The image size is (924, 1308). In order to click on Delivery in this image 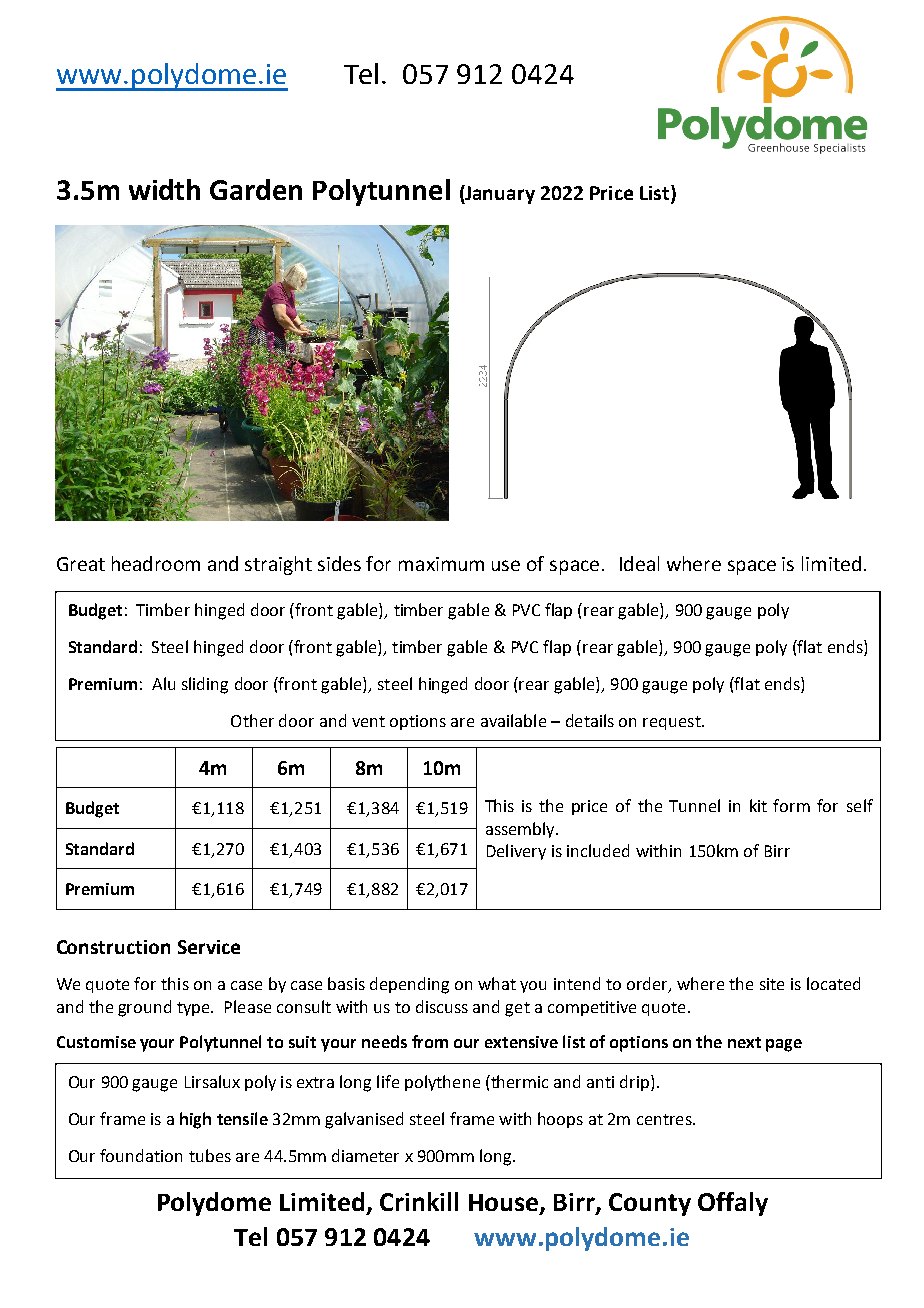, I will do `click(516, 852)`.
